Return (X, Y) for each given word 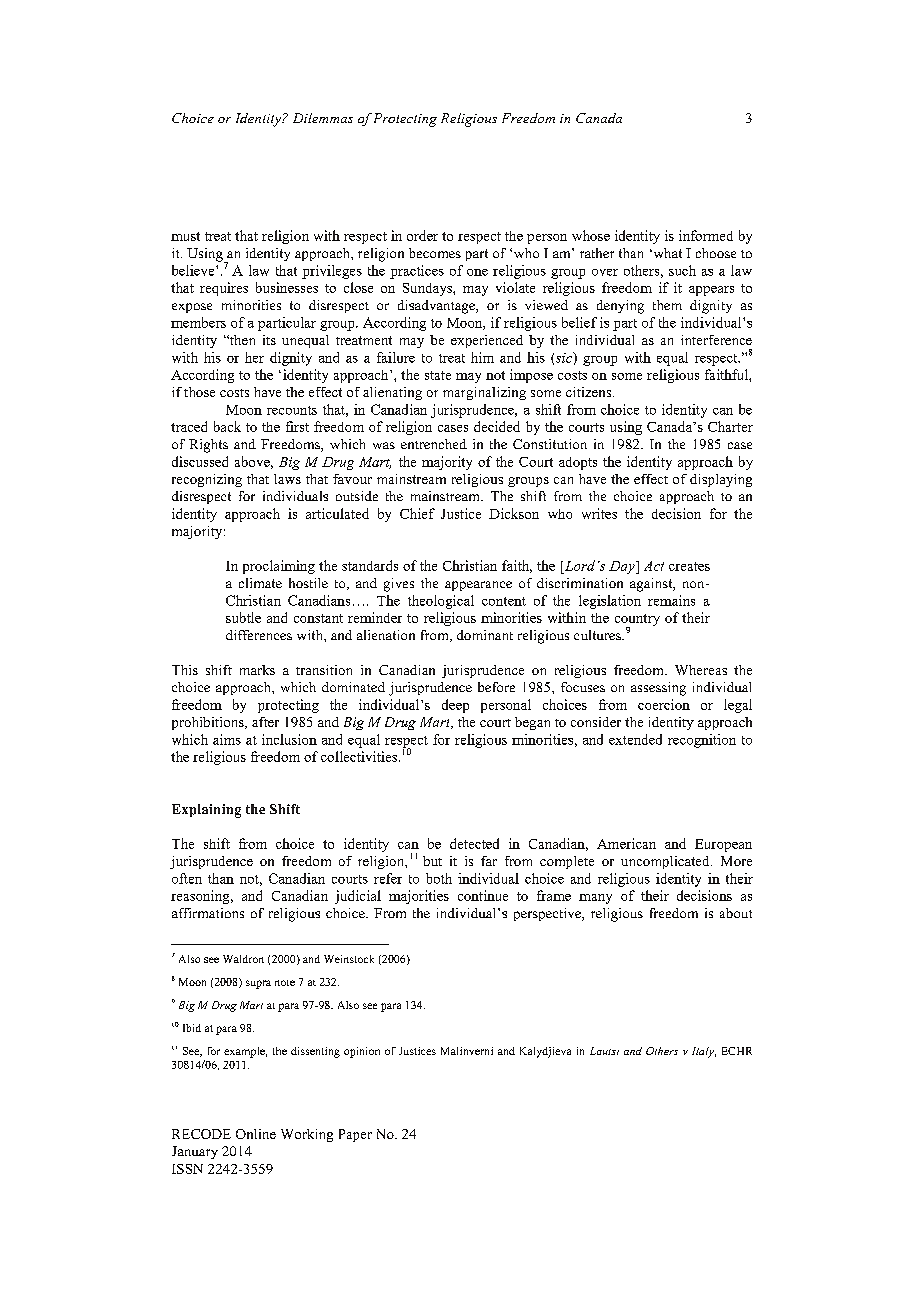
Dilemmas (323, 118)
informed (706, 235)
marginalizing (484, 393)
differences (259, 635)
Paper (355, 1135)
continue (483, 895)
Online (256, 1134)
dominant (485, 635)
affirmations (208, 913)
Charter (730, 426)
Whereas (701, 670)
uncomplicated (666, 862)
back (227, 426)
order (422, 235)
